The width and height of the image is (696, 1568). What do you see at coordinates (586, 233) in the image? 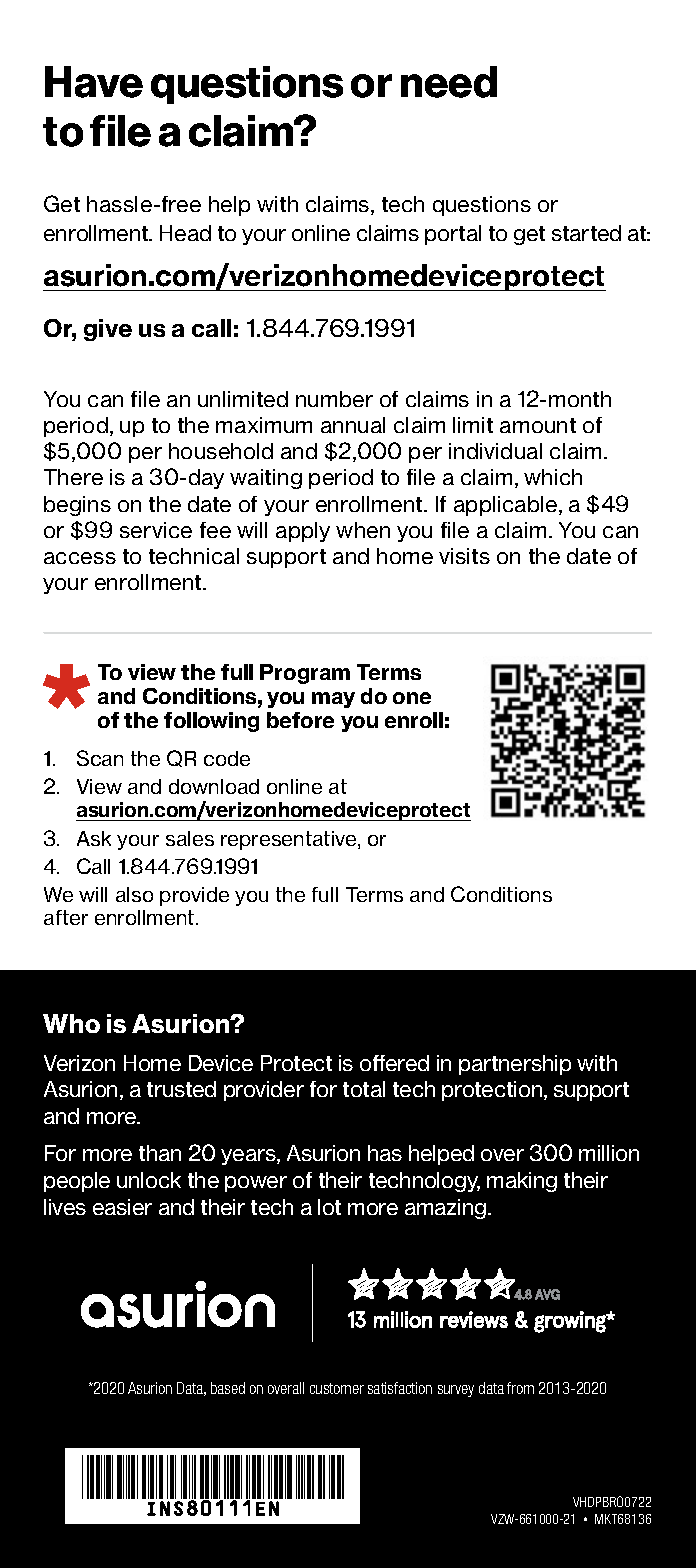
I see `started` at bounding box center [586, 233].
